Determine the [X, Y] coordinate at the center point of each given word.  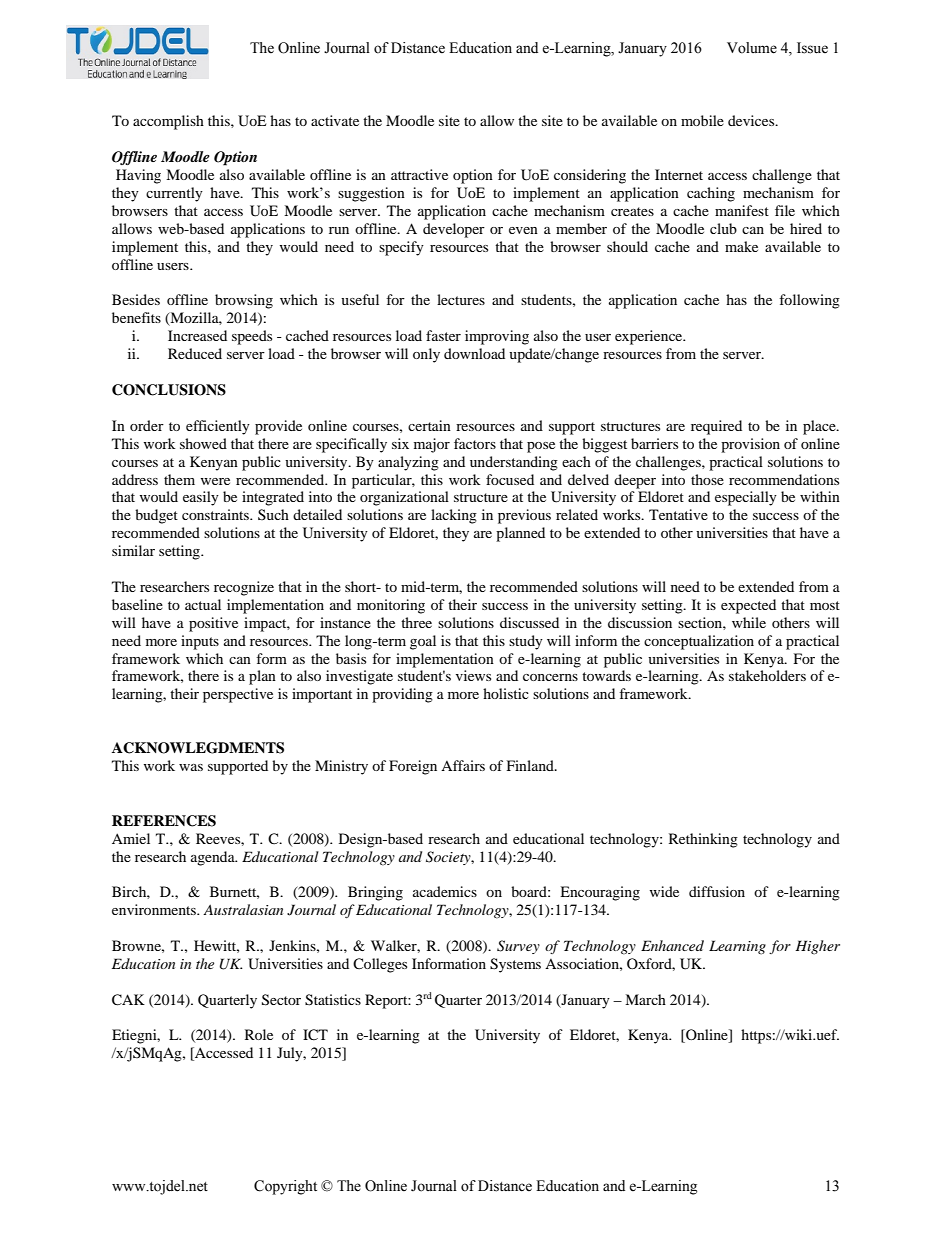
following [809, 301]
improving [497, 337]
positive [213, 624]
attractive [419, 174]
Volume [752, 48]
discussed [529, 622]
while [749, 622]
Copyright [285, 1187]
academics [445, 891]
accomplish [168, 122]
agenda [214, 858]
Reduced [195, 353]
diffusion [717, 891]
